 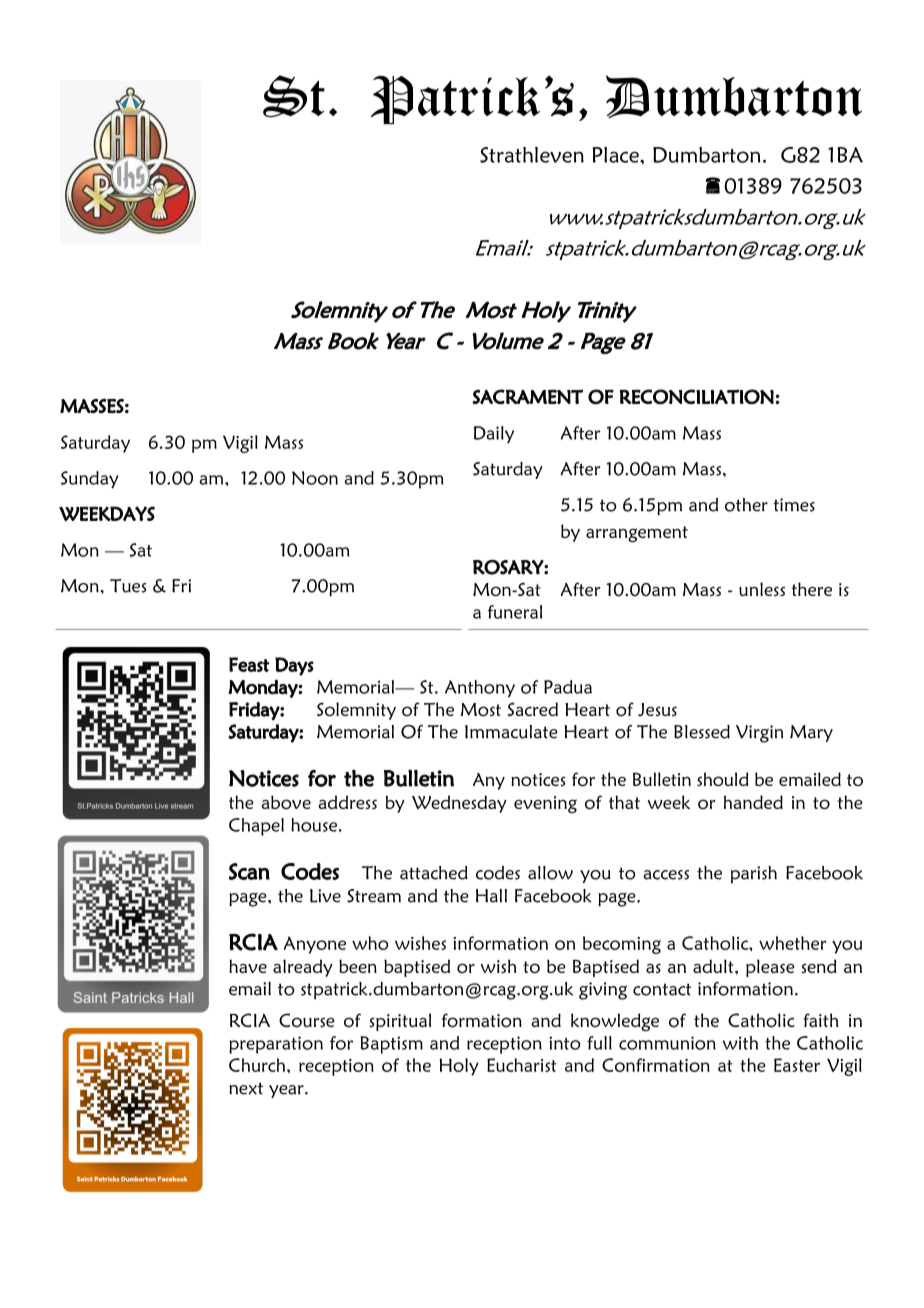 What do you see at coordinates (257, 1065) in the screenshot?
I see `Church` at bounding box center [257, 1065].
